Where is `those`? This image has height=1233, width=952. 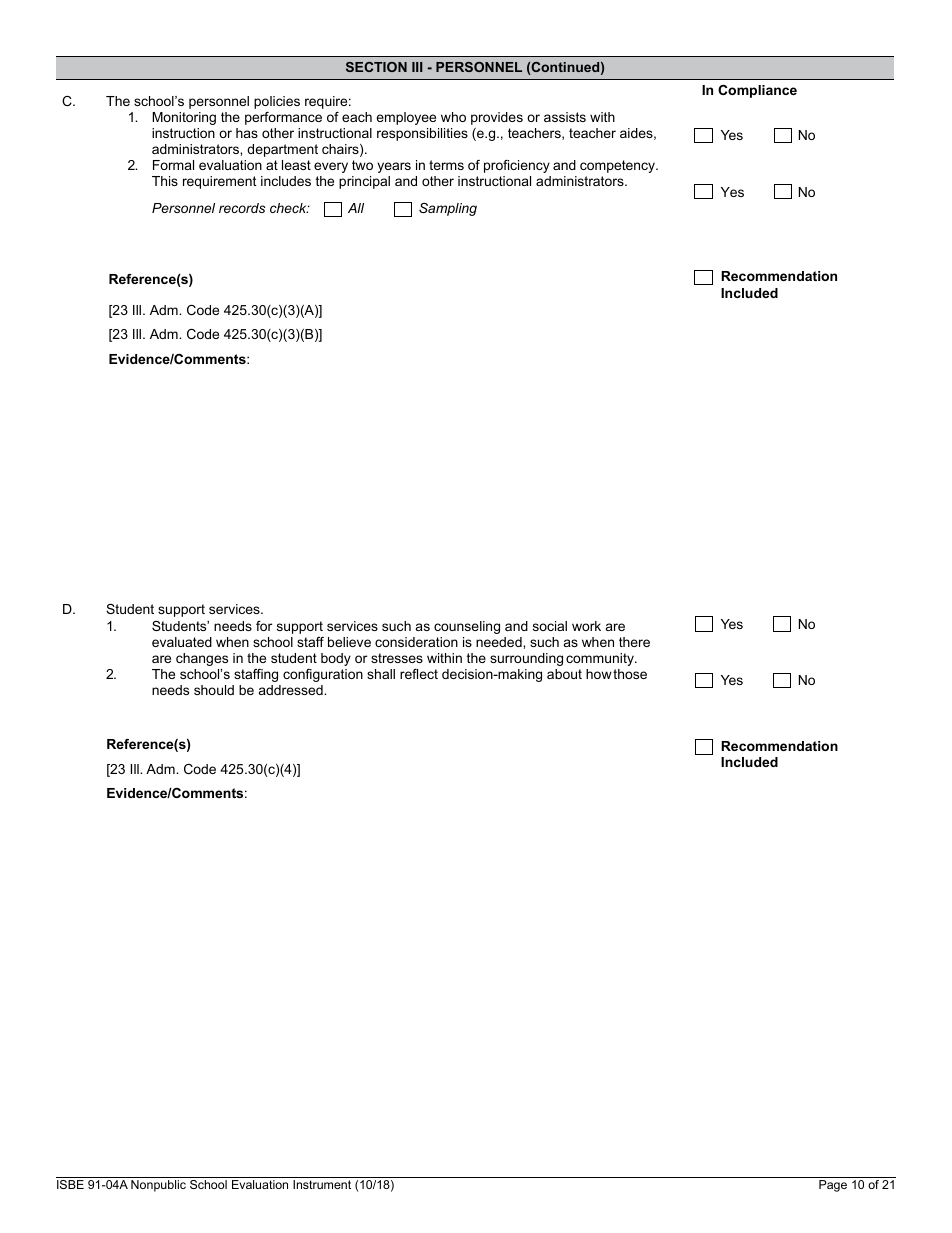 those is located at coordinates (630, 674).
